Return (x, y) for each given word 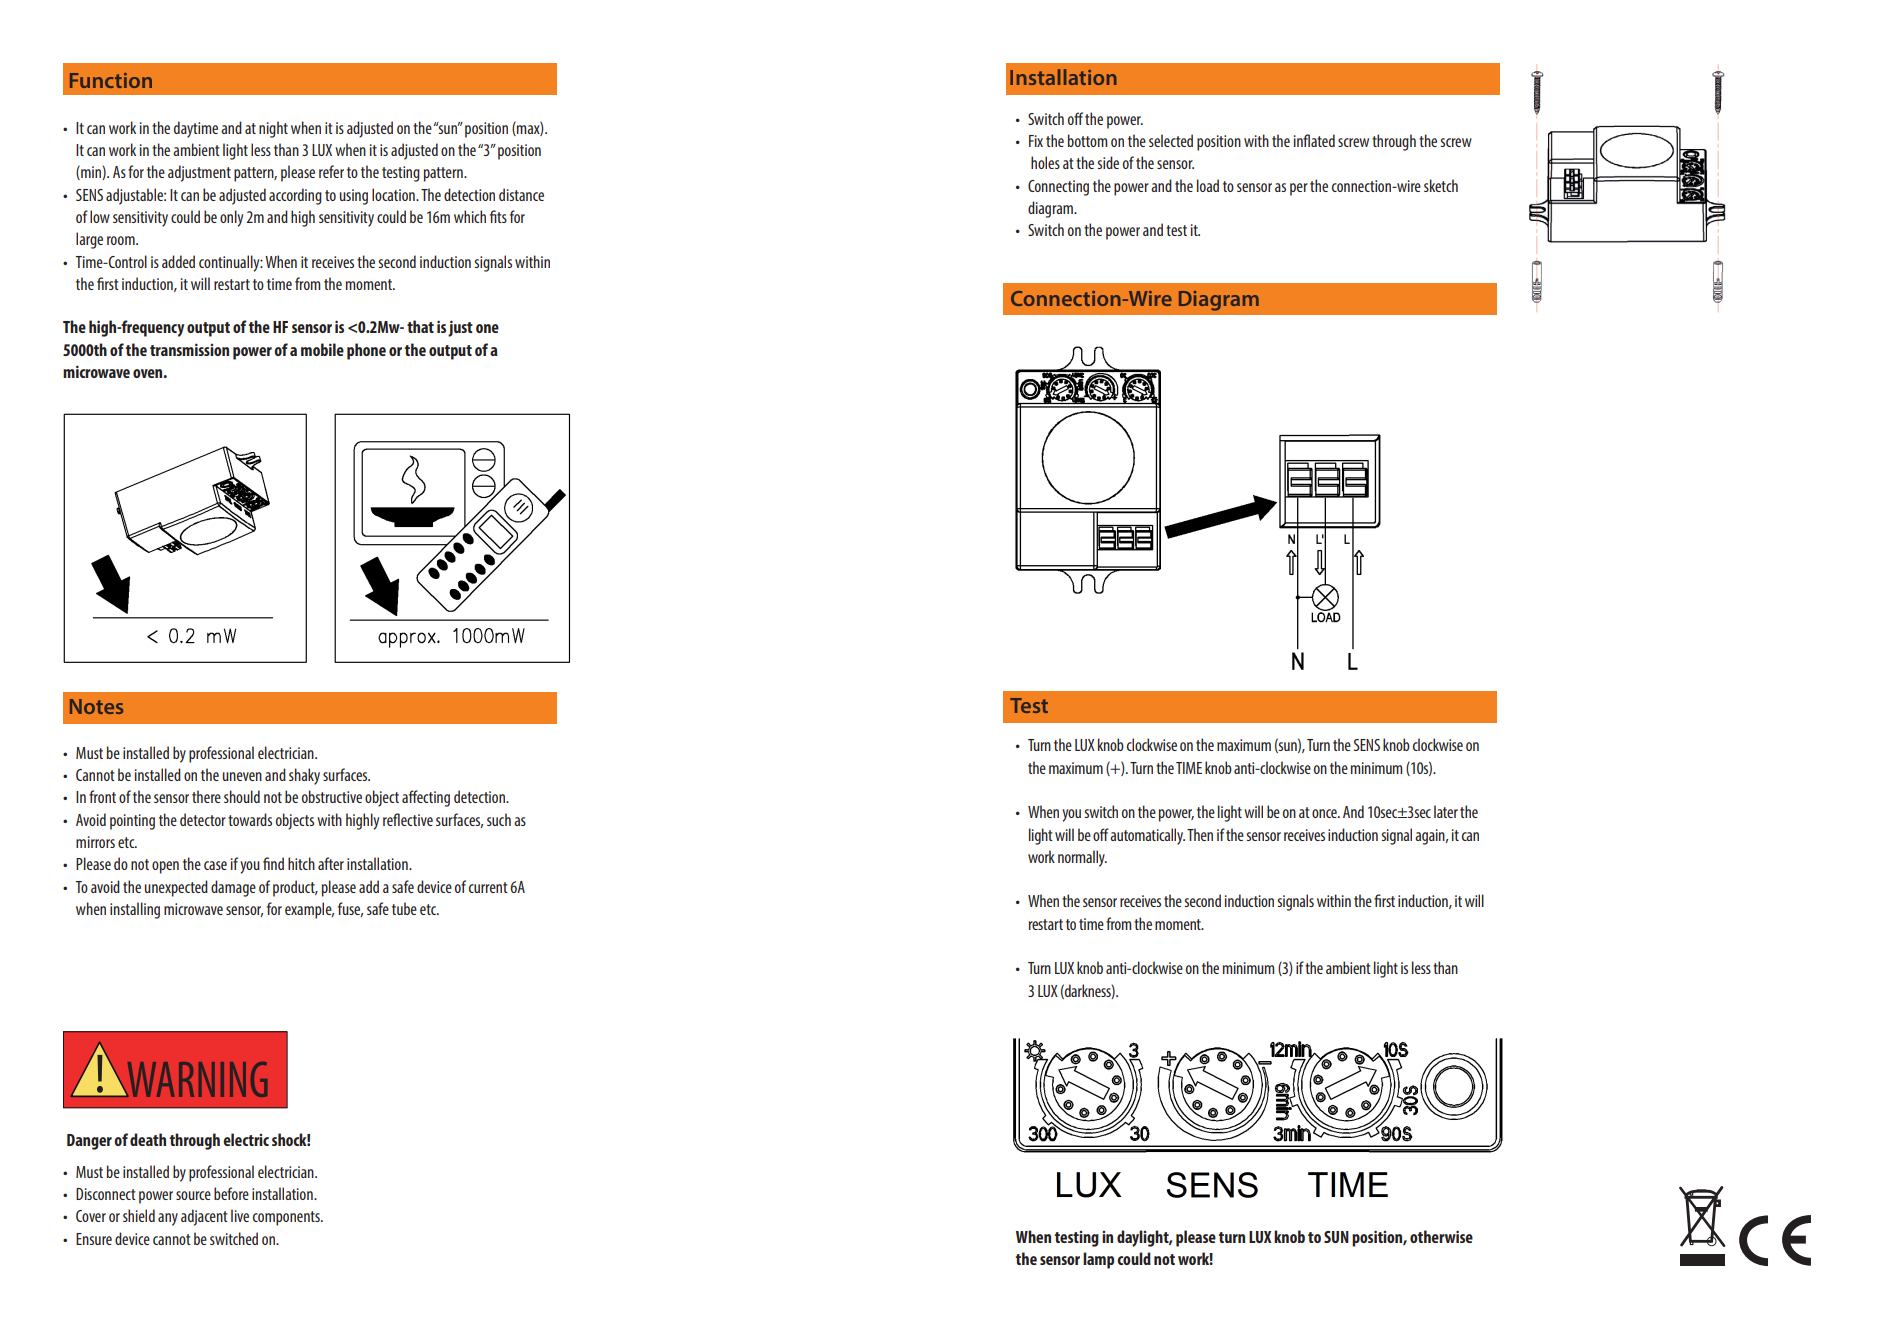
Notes (96, 706)
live (240, 1215)
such (499, 819)
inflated (1314, 140)
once (1325, 813)
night (273, 129)
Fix (1036, 141)
